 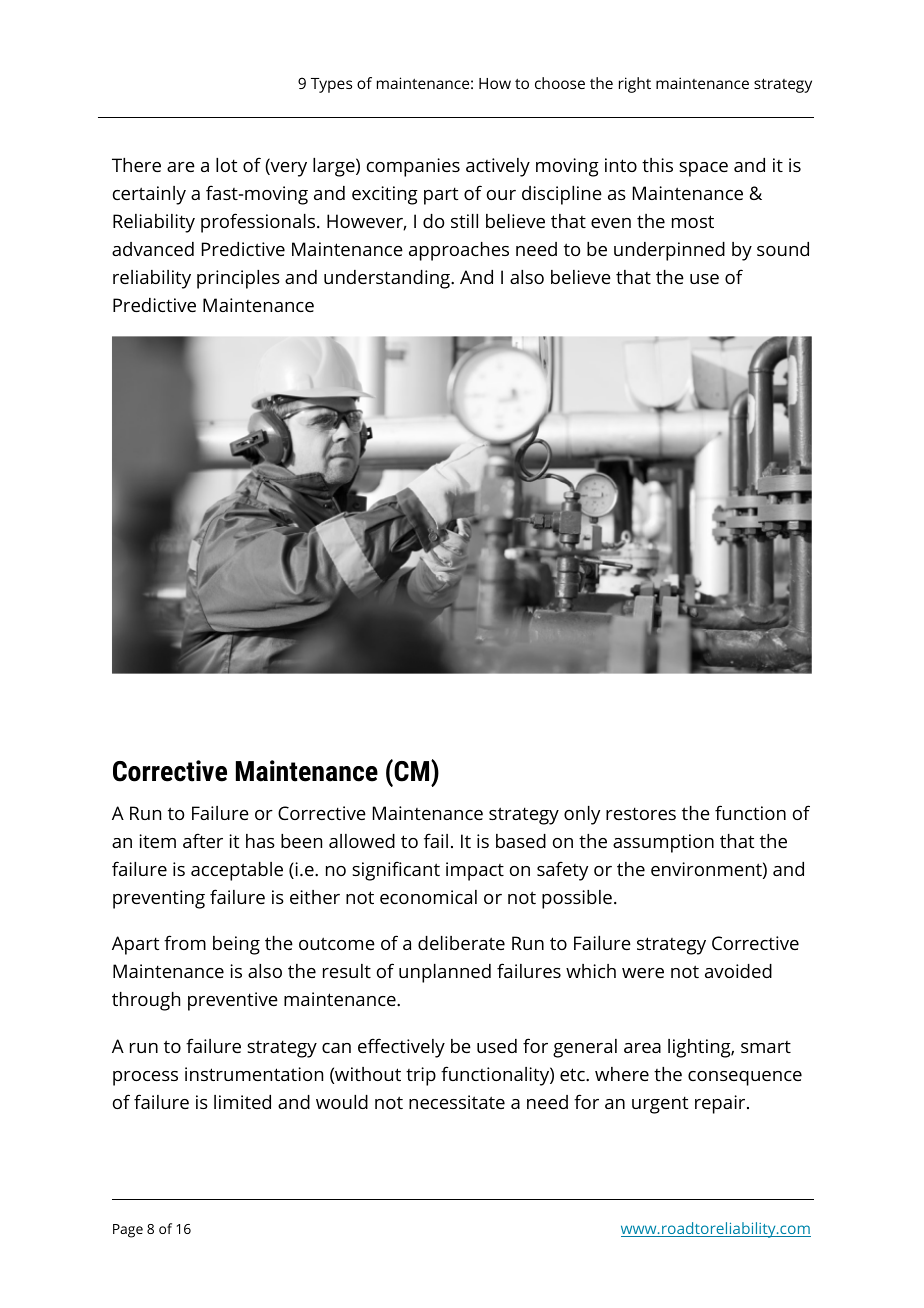 What do you see at coordinates (521, 841) in the document?
I see `based` at bounding box center [521, 841].
